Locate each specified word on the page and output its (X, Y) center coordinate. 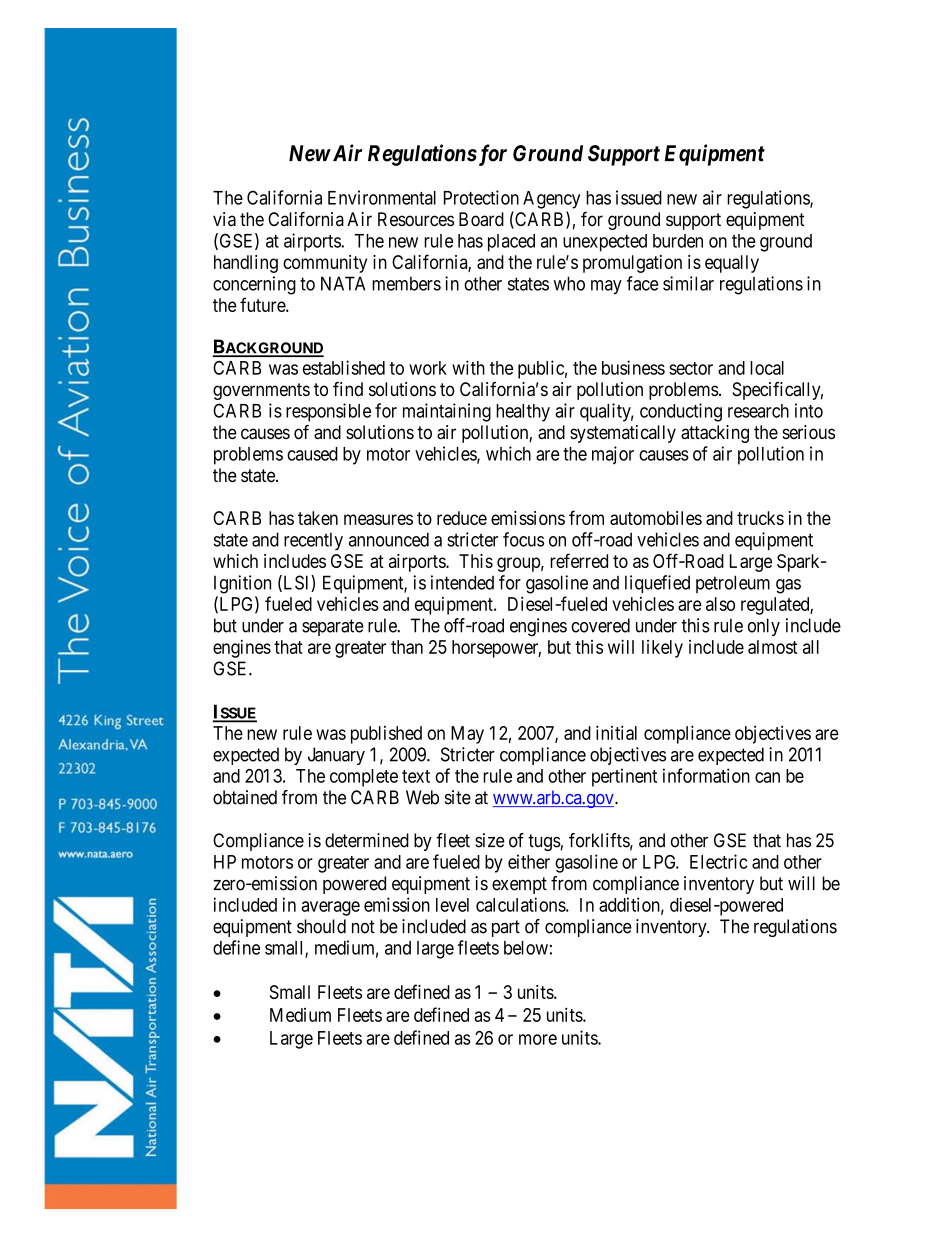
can (767, 777)
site (458, 797)
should (321, 926)
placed (511, 243)
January (336, 756)
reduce (462, 518)
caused (312, 454)
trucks (760, 518)
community (325, 264)
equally (732, 264)
